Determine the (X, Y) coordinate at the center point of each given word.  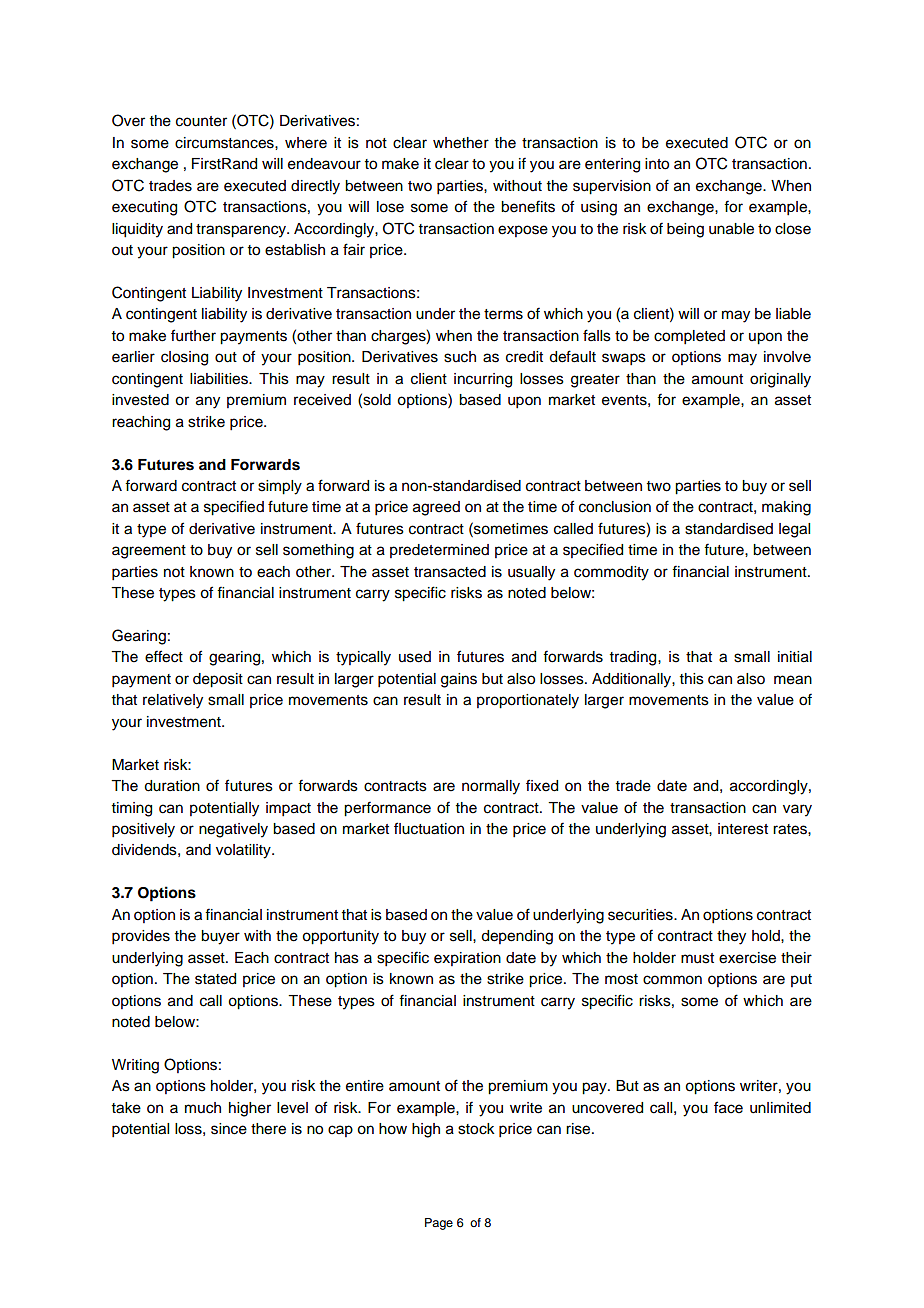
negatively (233, 830)
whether (461, 143)
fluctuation (429, 828)
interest (743, 829)
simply (280, 487)
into (657, 164)
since (229, 1129)
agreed (436, 508)
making (786, 508)
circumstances (225, 143)
